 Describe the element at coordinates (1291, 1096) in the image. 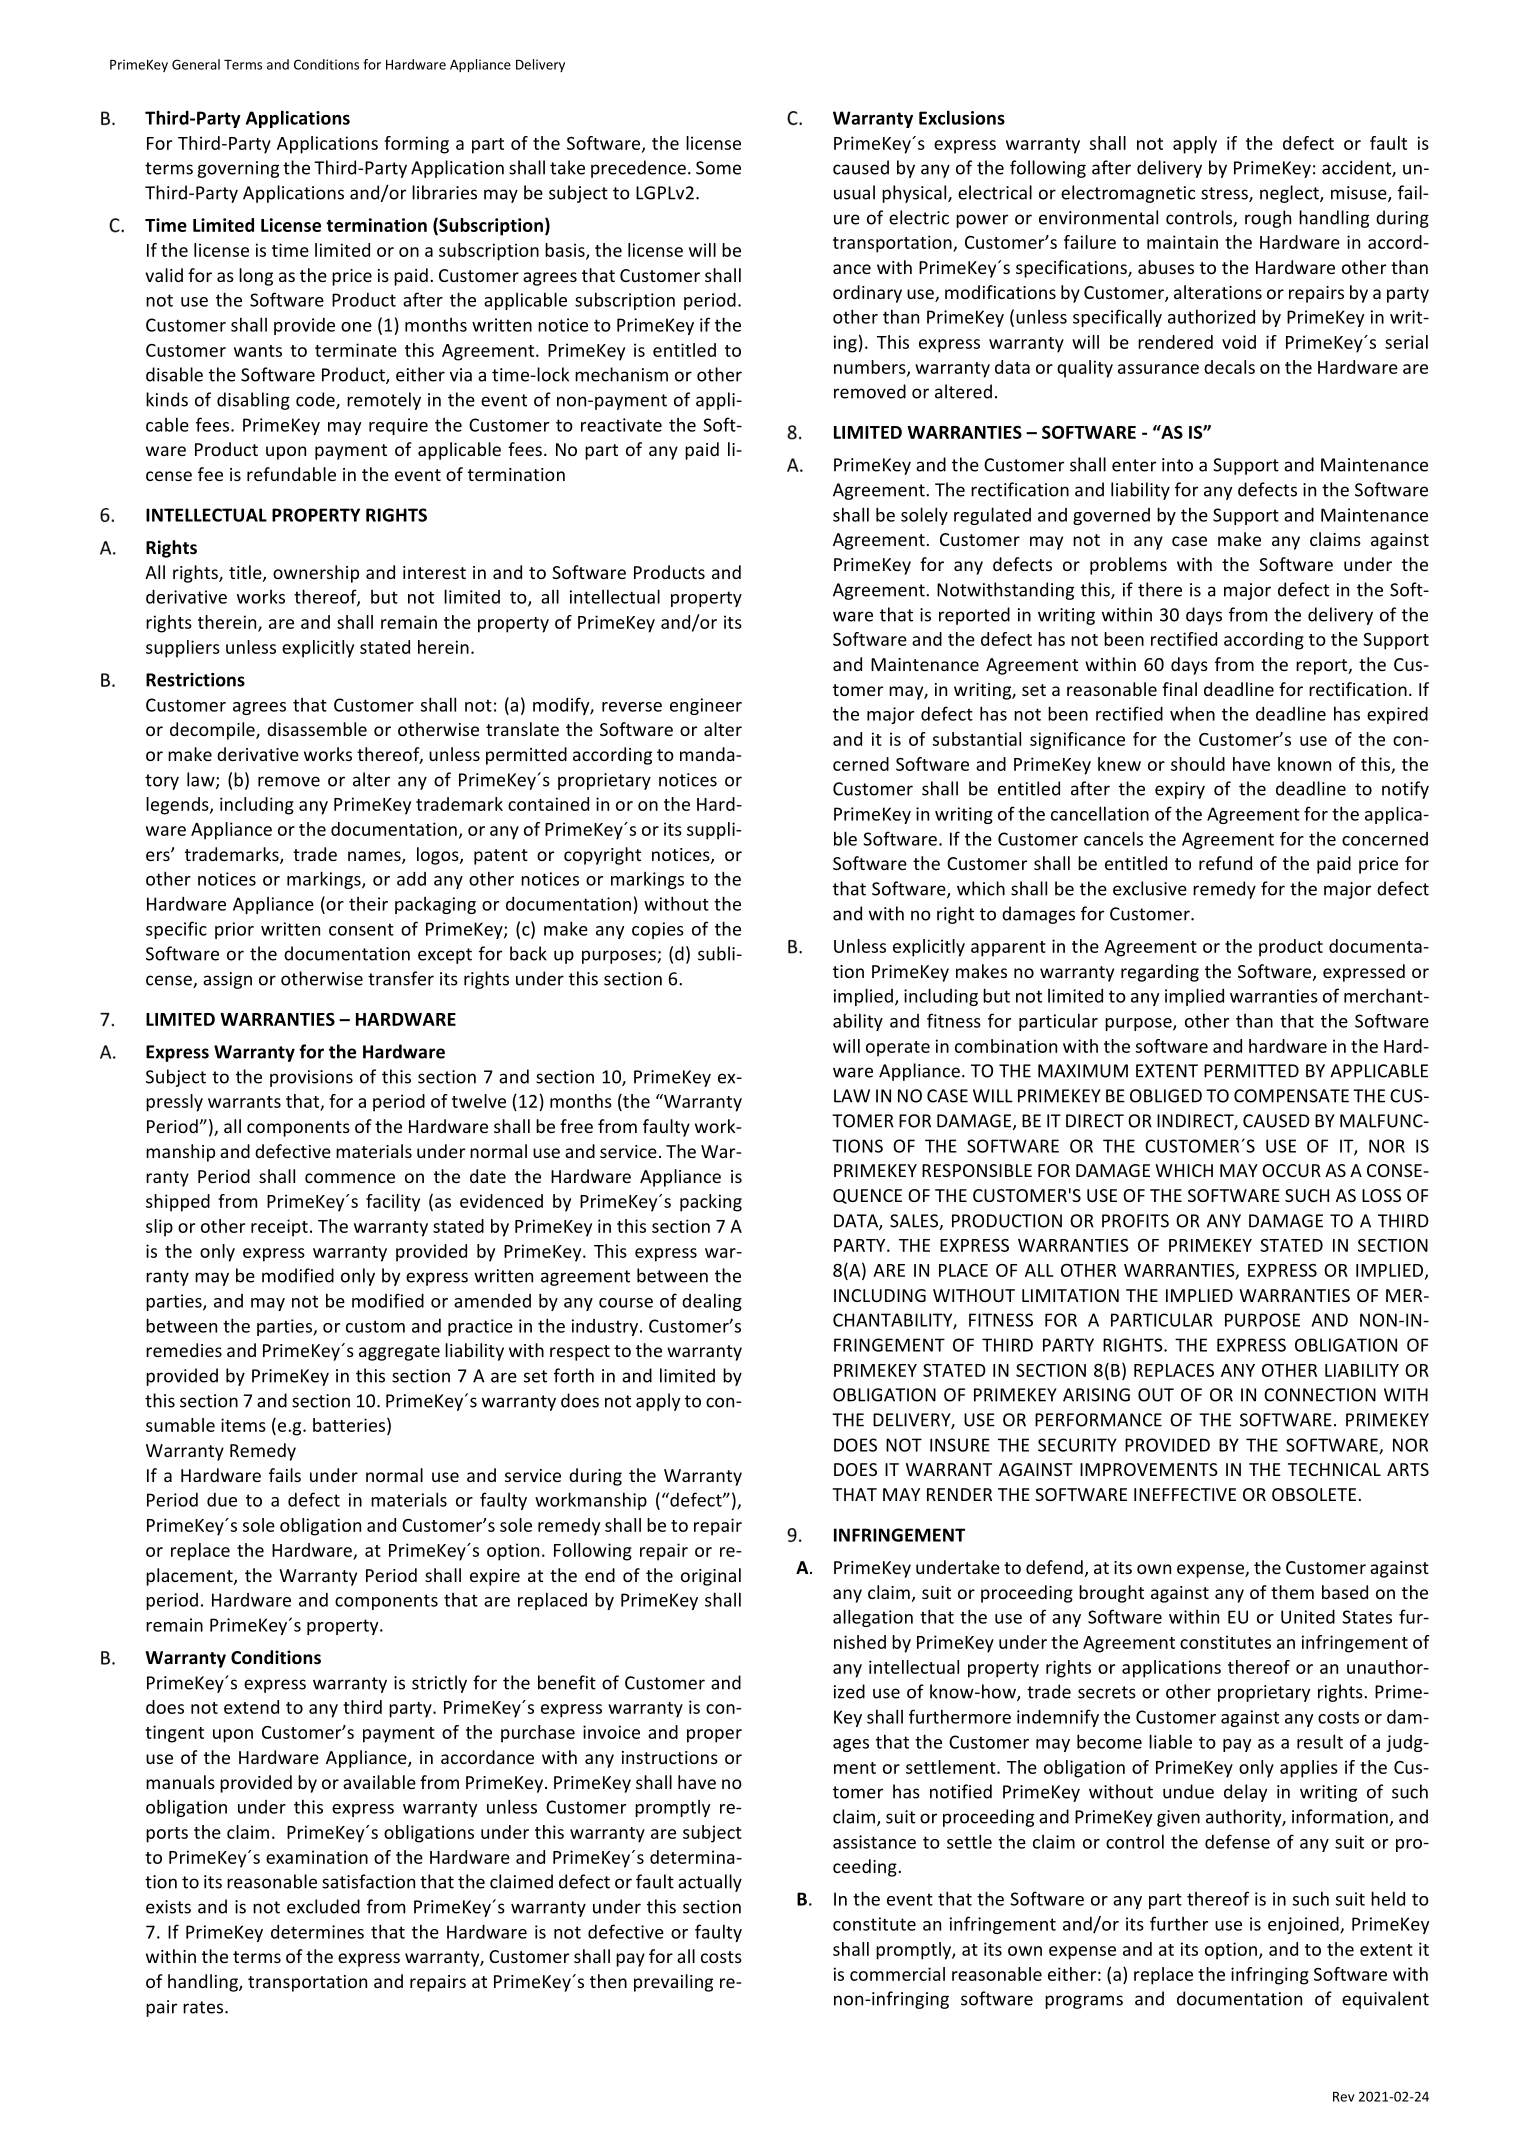

I see `COMPENSATE` at that location.
